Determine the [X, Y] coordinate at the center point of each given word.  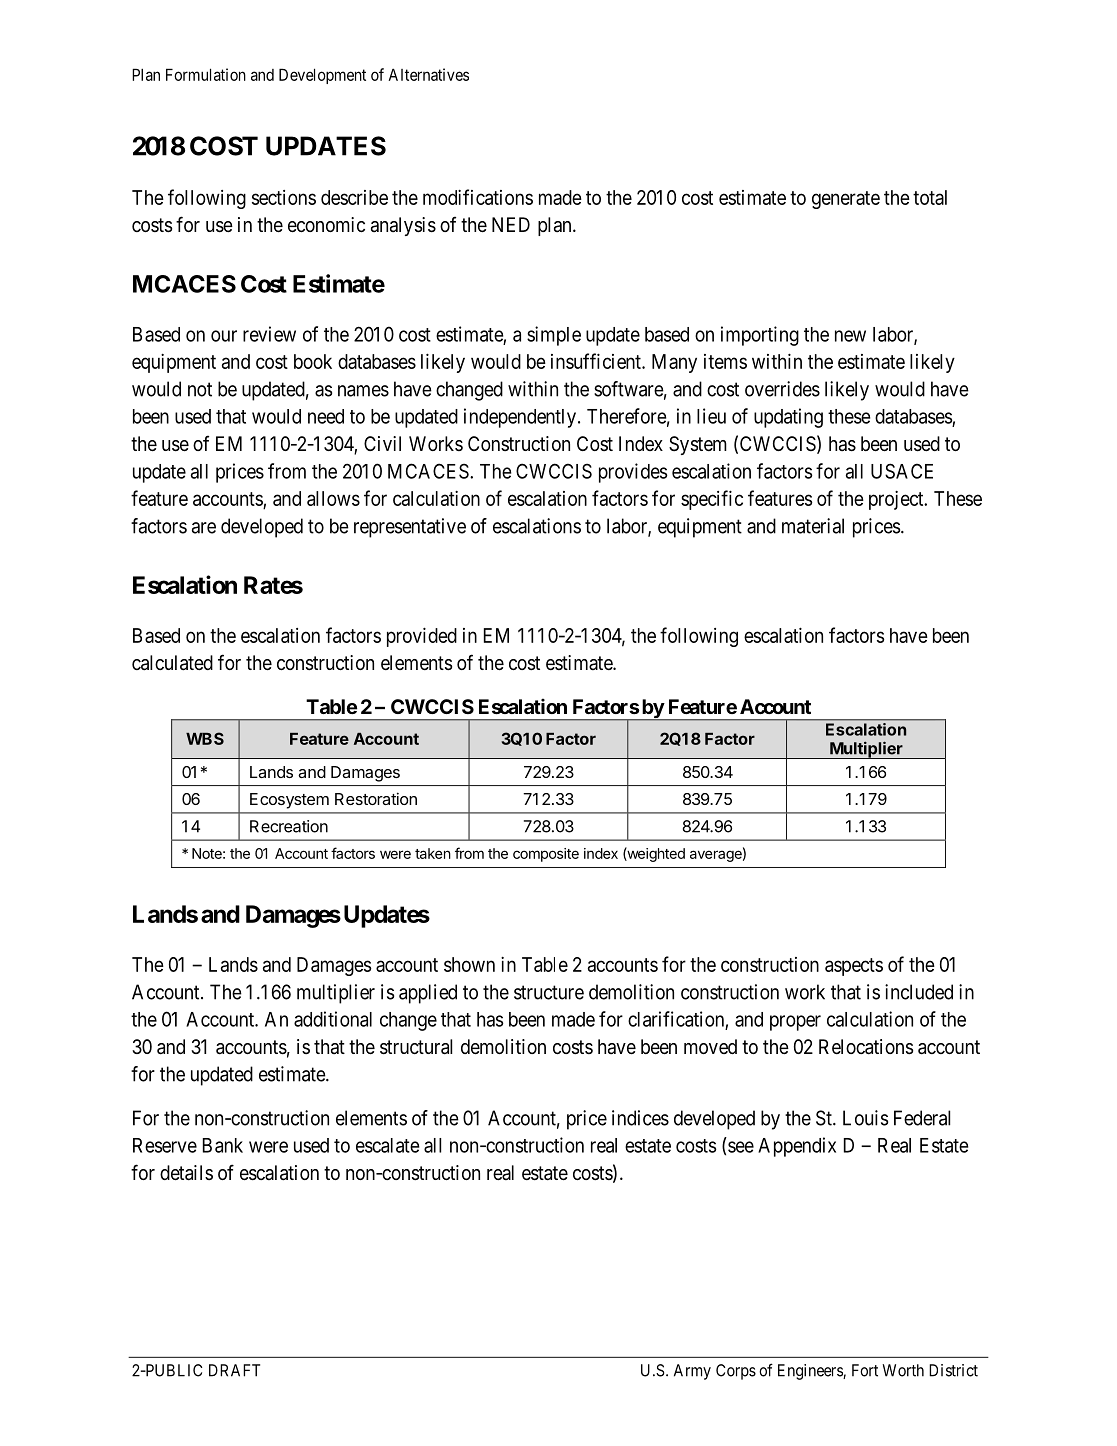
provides [633, 473]
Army [692, 1372]
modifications [478, 197]
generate [846, 200]
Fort [865, 1370]
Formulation [206, 74]
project [897, 500]
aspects [854, 967]
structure [549, 992]
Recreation [289, 826]
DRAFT [234, 1370]
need [326, 416]
